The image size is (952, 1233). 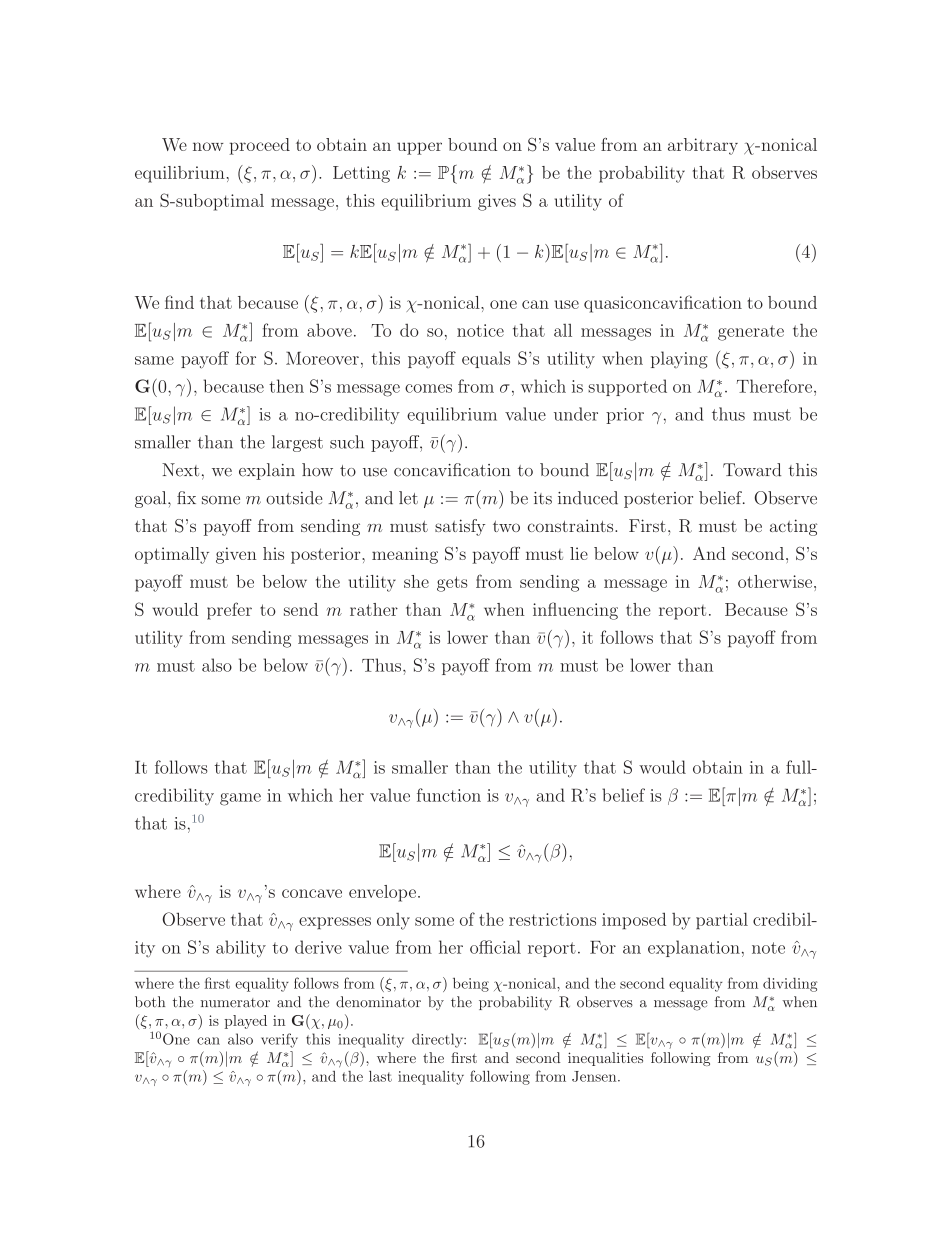 I want to click on now, so click(x=208, y=146).
